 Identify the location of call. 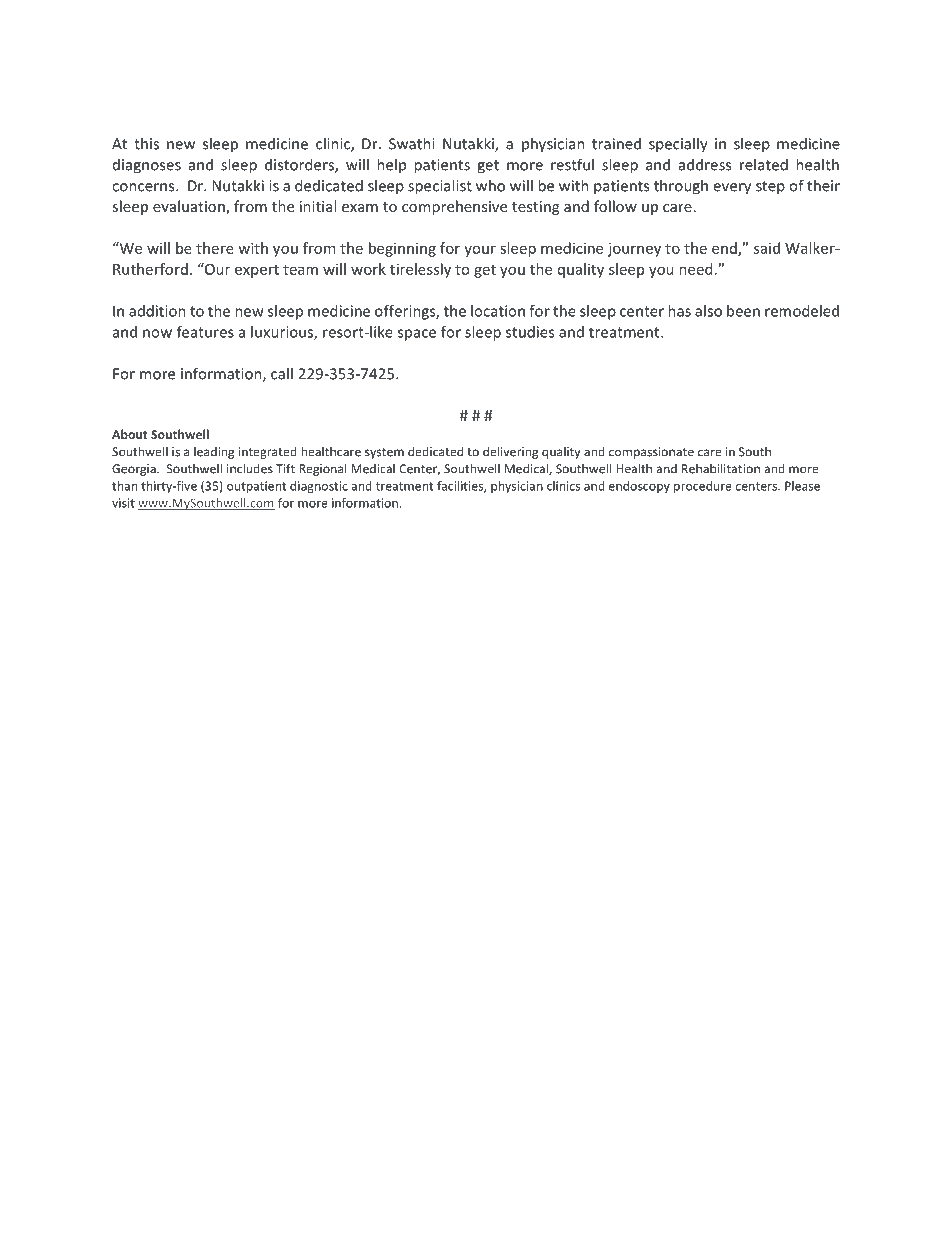
(282, 373).
